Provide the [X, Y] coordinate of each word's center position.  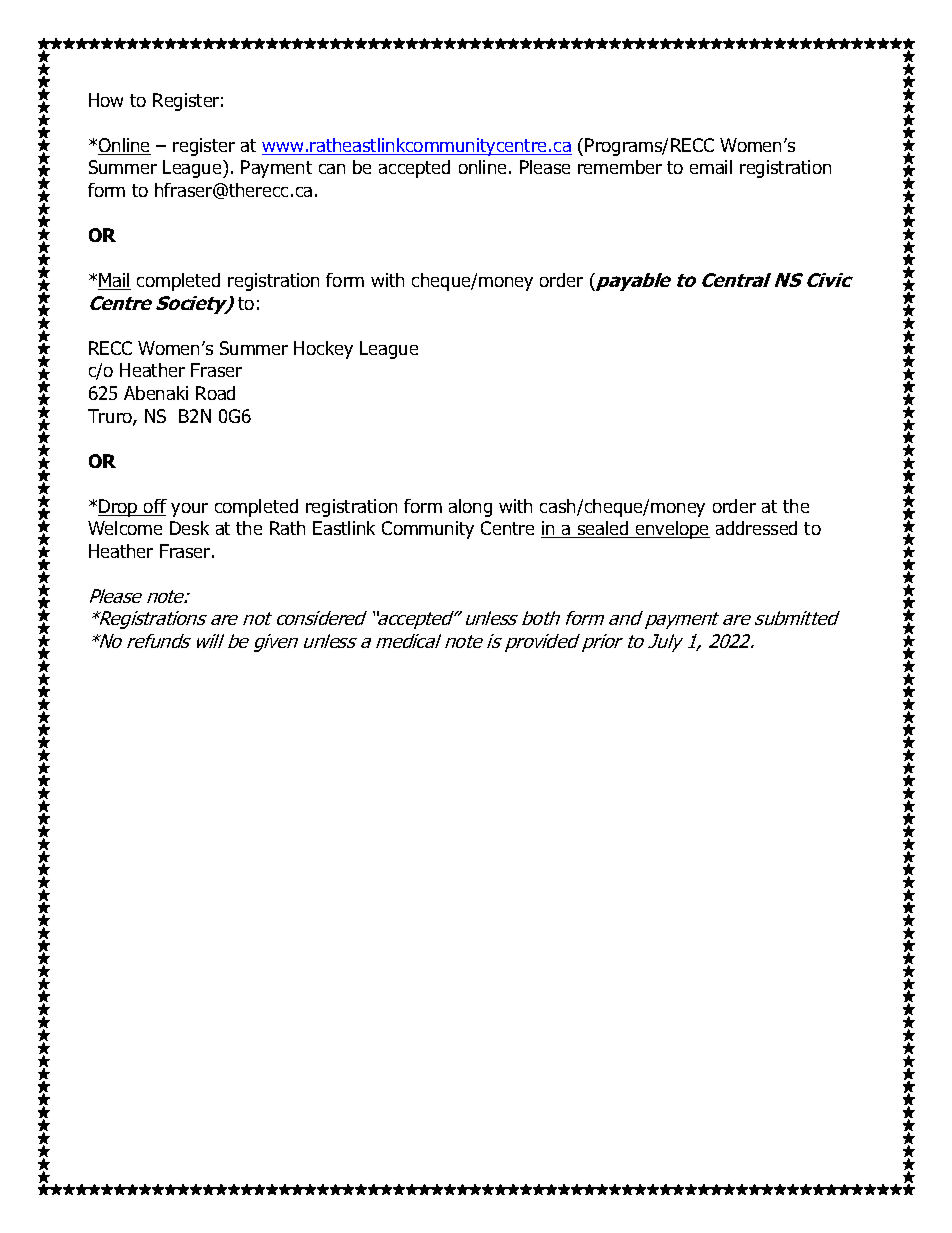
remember [620, 167]
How [106, 100]
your [189, 510]
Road [215, 393]
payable [632, 282]
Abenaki [156, 393]
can [332, 169]
